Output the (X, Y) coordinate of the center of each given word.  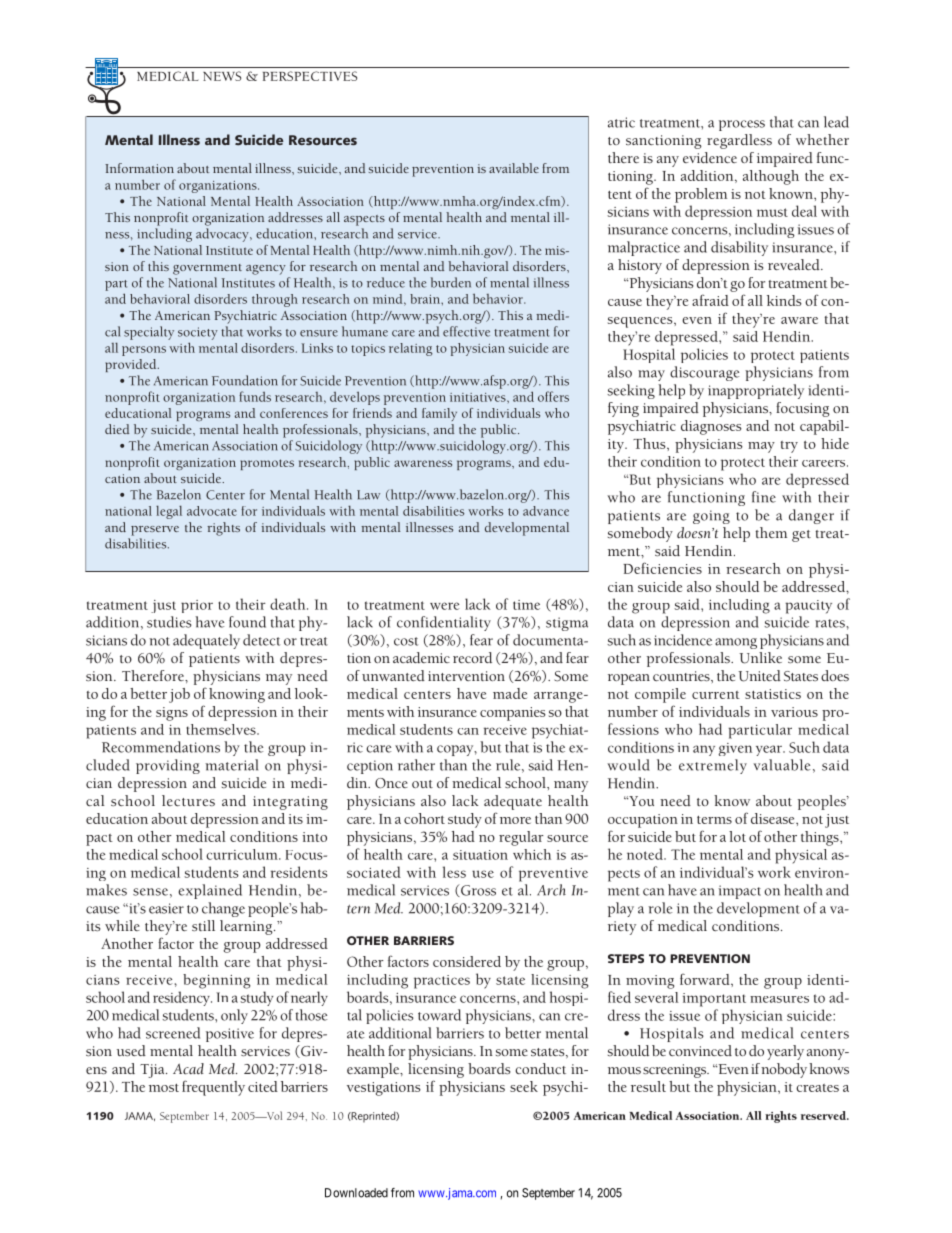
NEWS (222, 76)
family (439, 414)
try (789, 447)
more (515, 820)
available (514, 168)
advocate (212, 511)
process (742, 125)
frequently (213, 1088)
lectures (188, 800)
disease (774, 818)
